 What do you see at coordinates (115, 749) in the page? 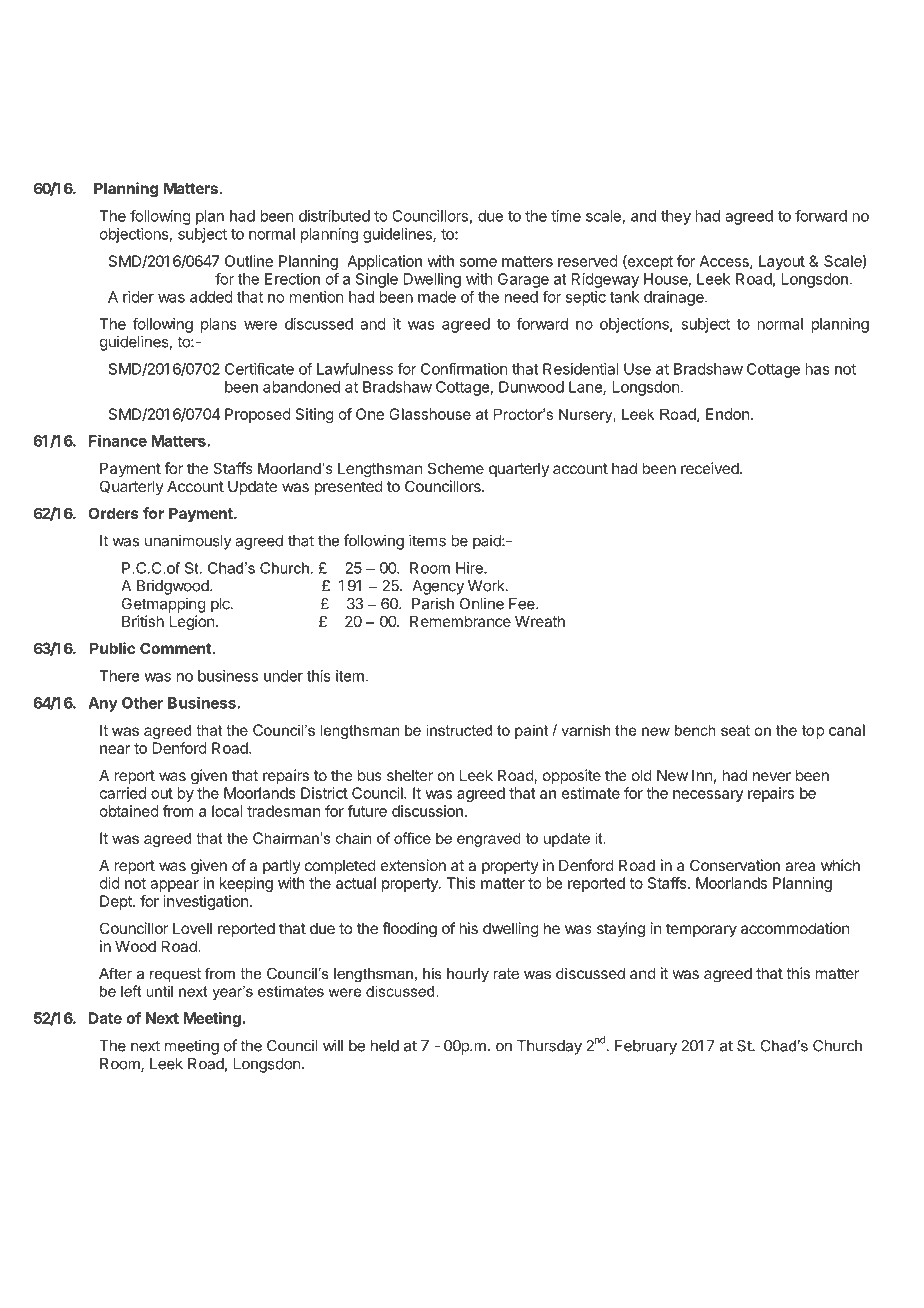
I see `near` at bounding box center [115, 749].
